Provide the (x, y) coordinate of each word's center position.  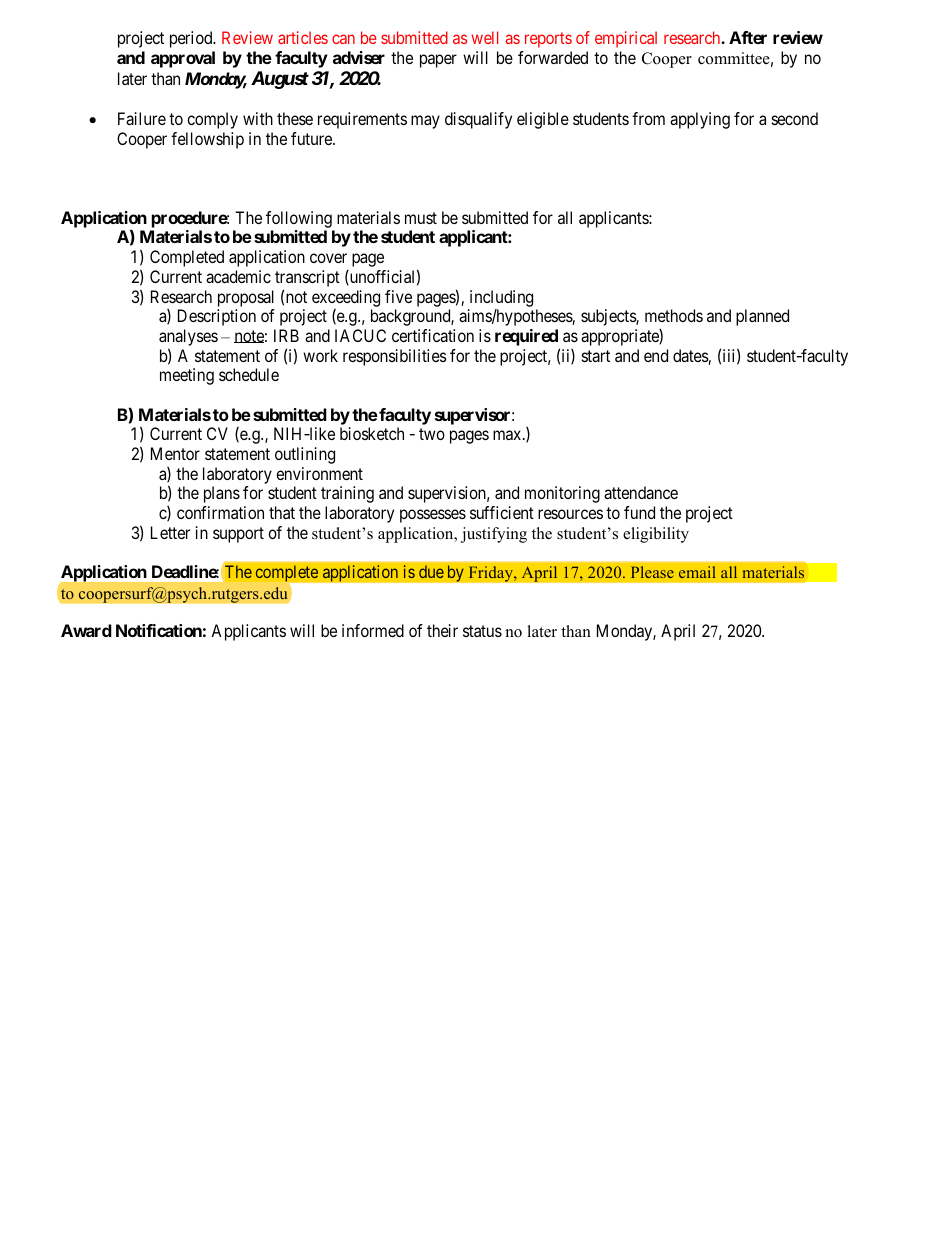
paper (438, 61)
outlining (305, 455)
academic (238, 276)
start (596, 356)
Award (86, 630)
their (442, 630)
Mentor (175, 453)
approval (183, 59)
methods (674, 315)
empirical (626, 39)
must (421, 218)
